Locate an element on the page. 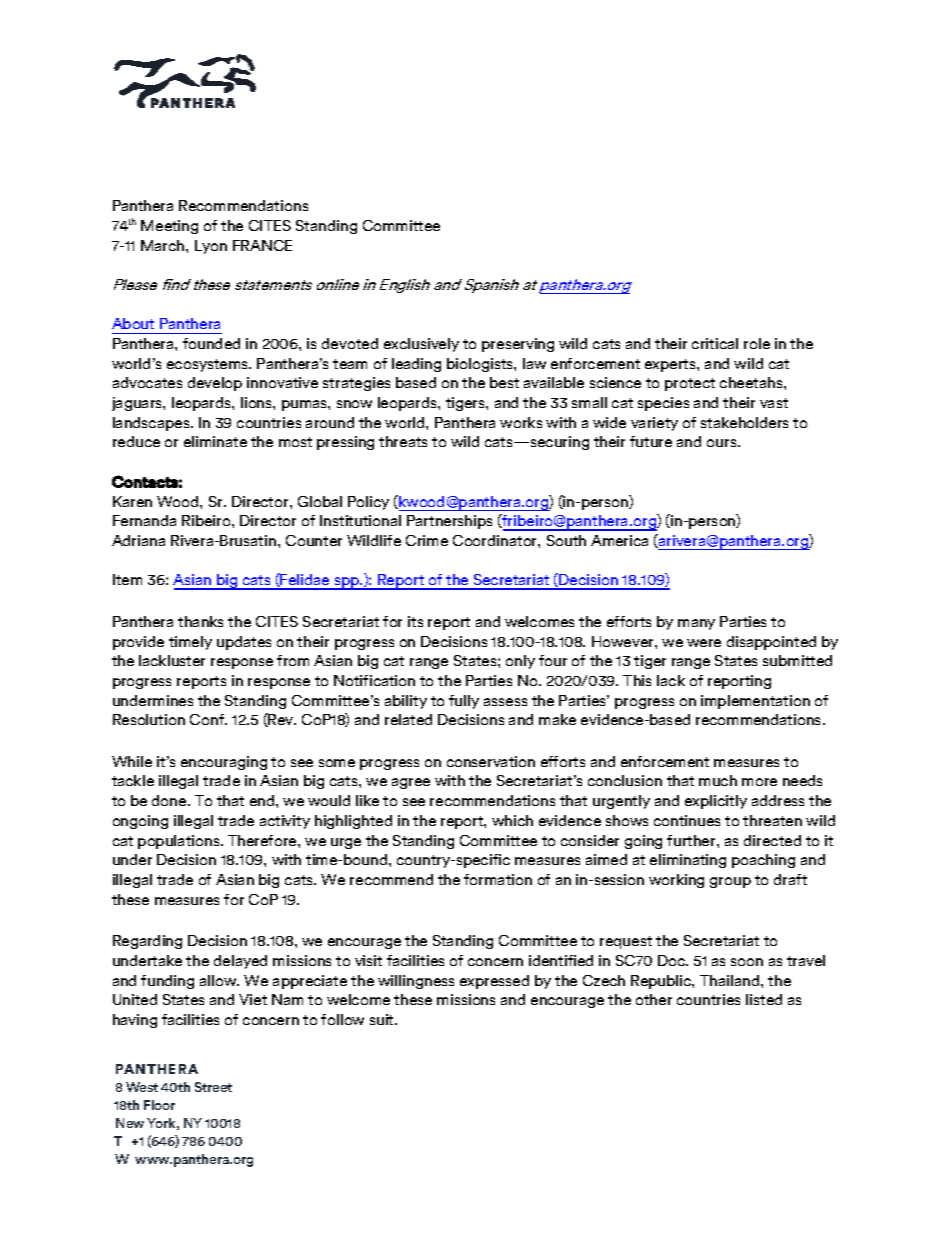 This page has height=1233, width=952. Lyon is located at coordinates (211, 247).
